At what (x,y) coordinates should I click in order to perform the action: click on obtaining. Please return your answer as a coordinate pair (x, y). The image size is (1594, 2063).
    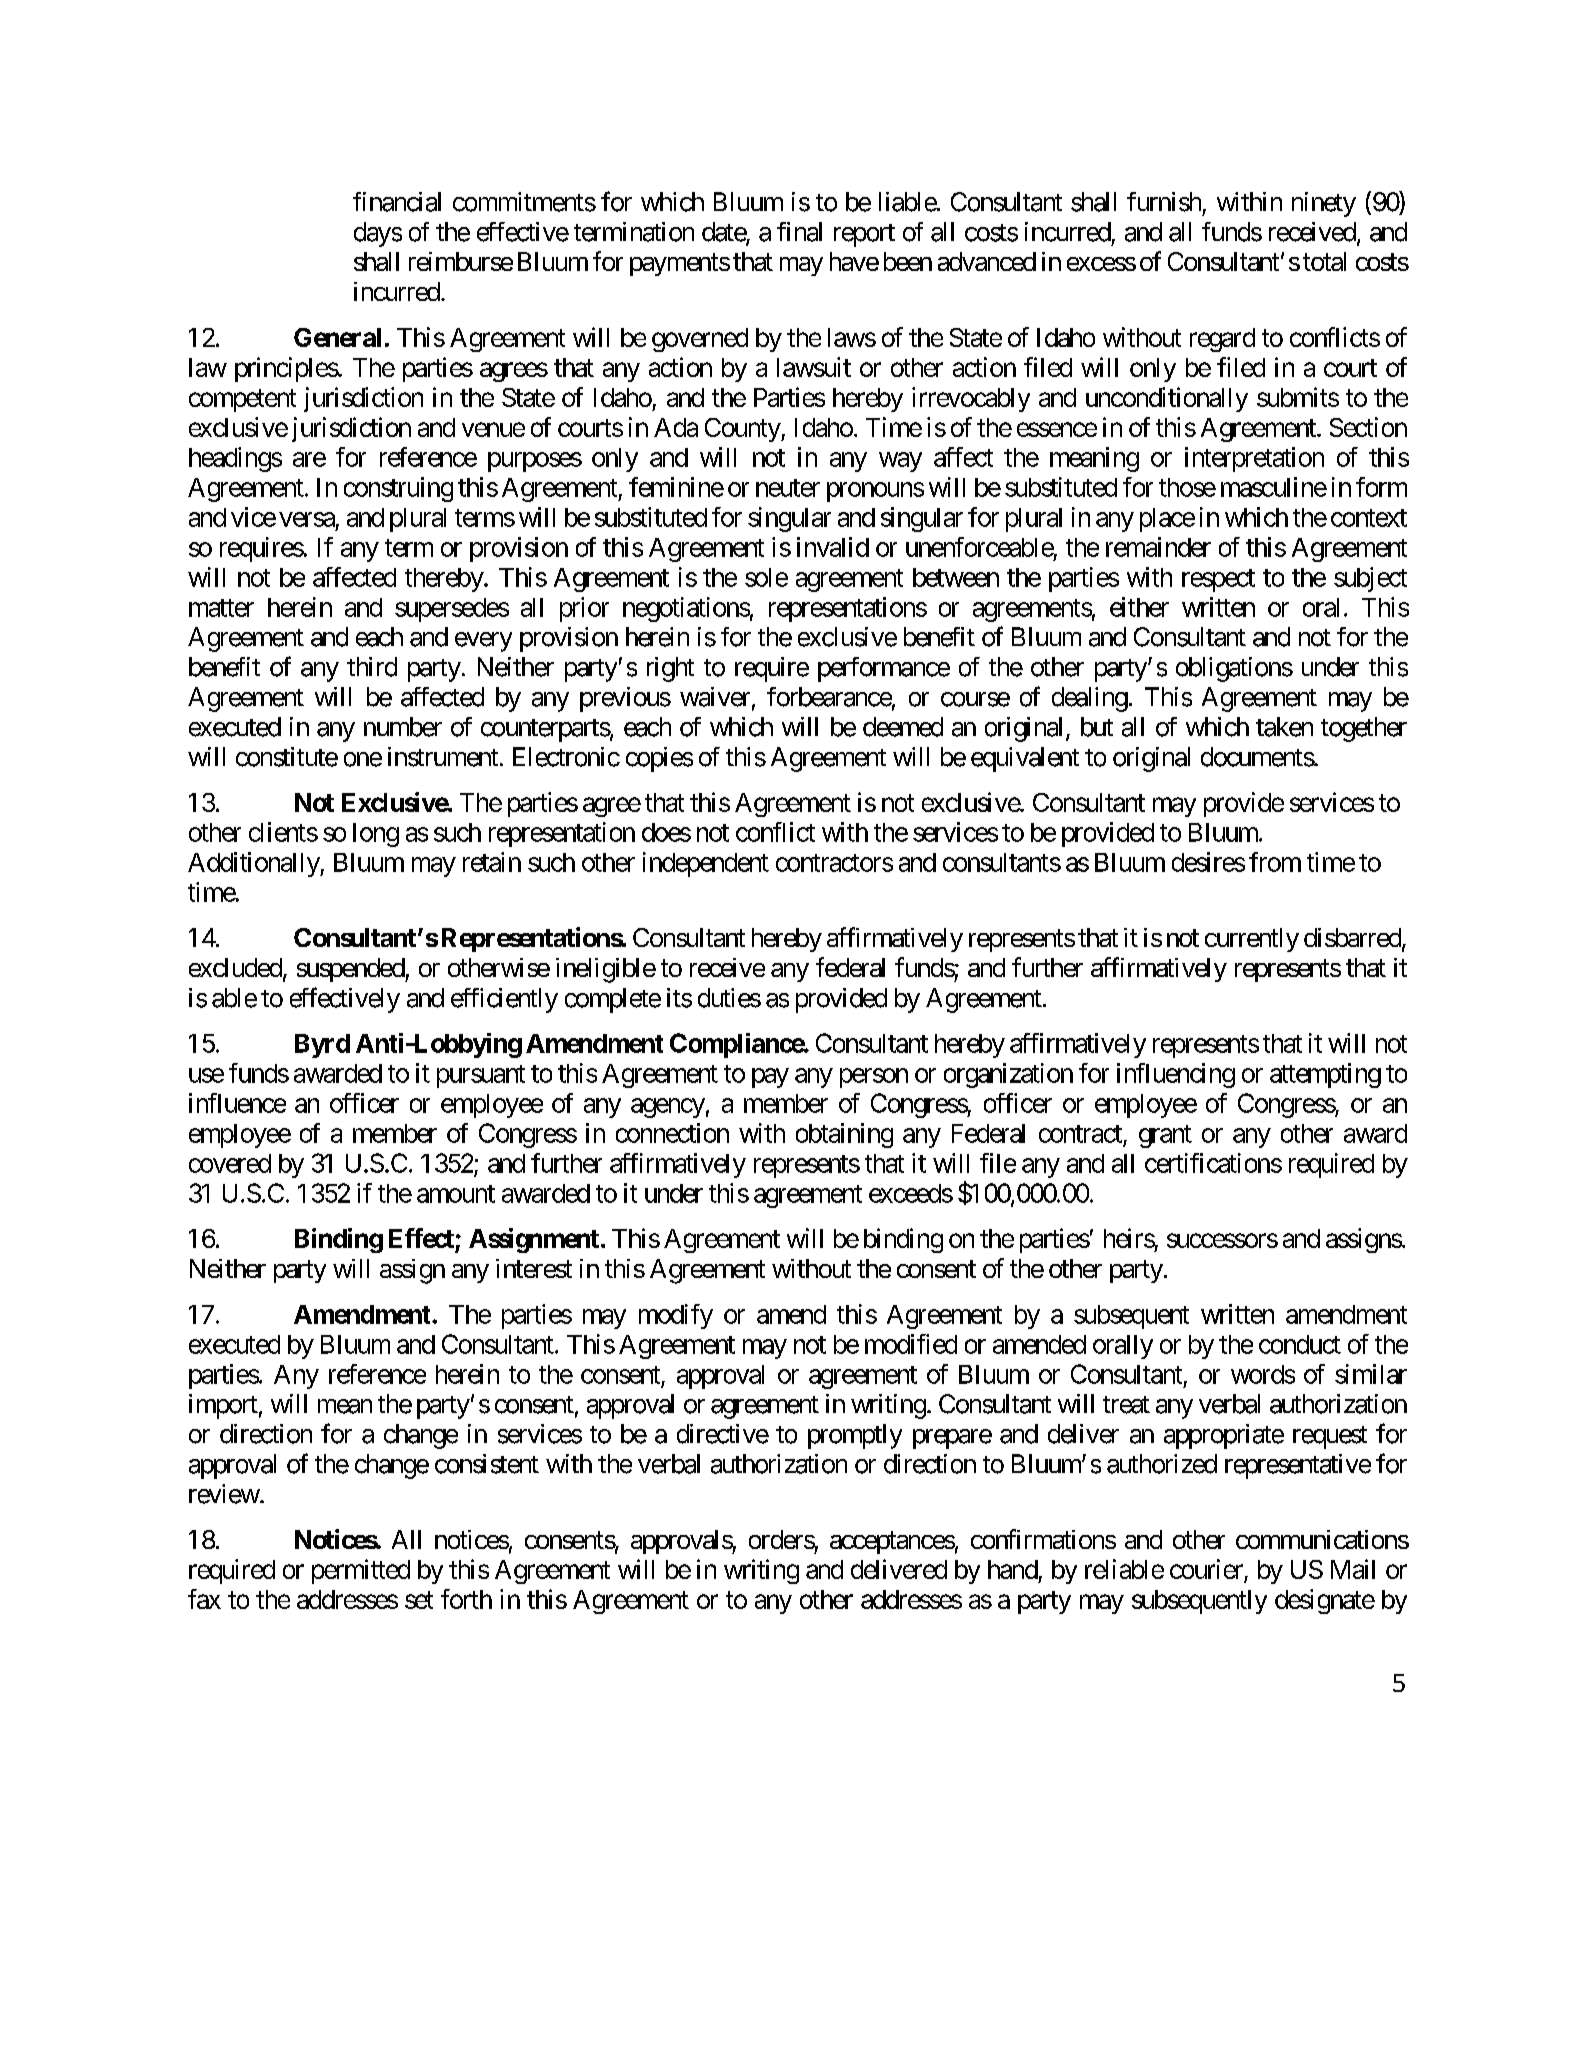
    Looking at the image, I should click on (844, 1135).
